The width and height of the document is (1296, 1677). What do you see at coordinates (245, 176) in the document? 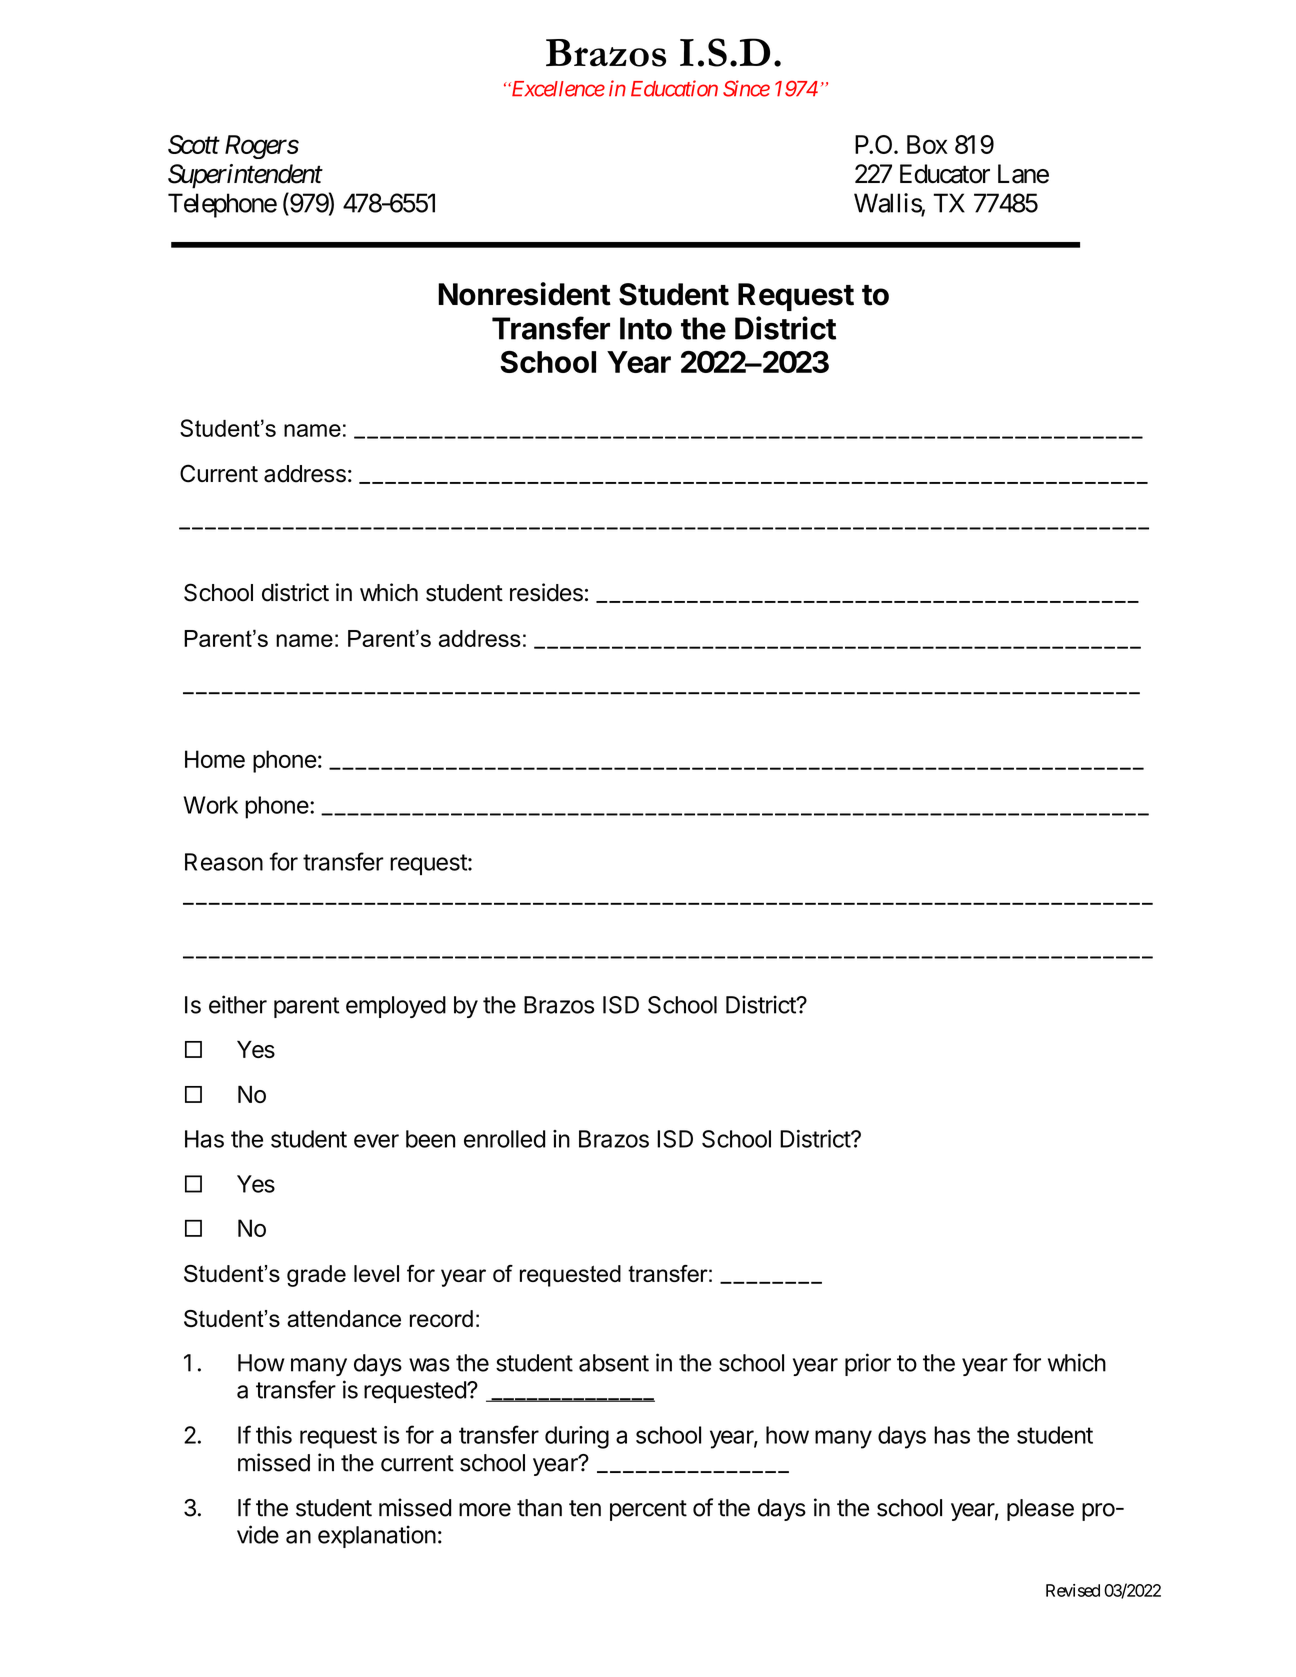
I see `Superintendent` at bounding box center [245, 176].
